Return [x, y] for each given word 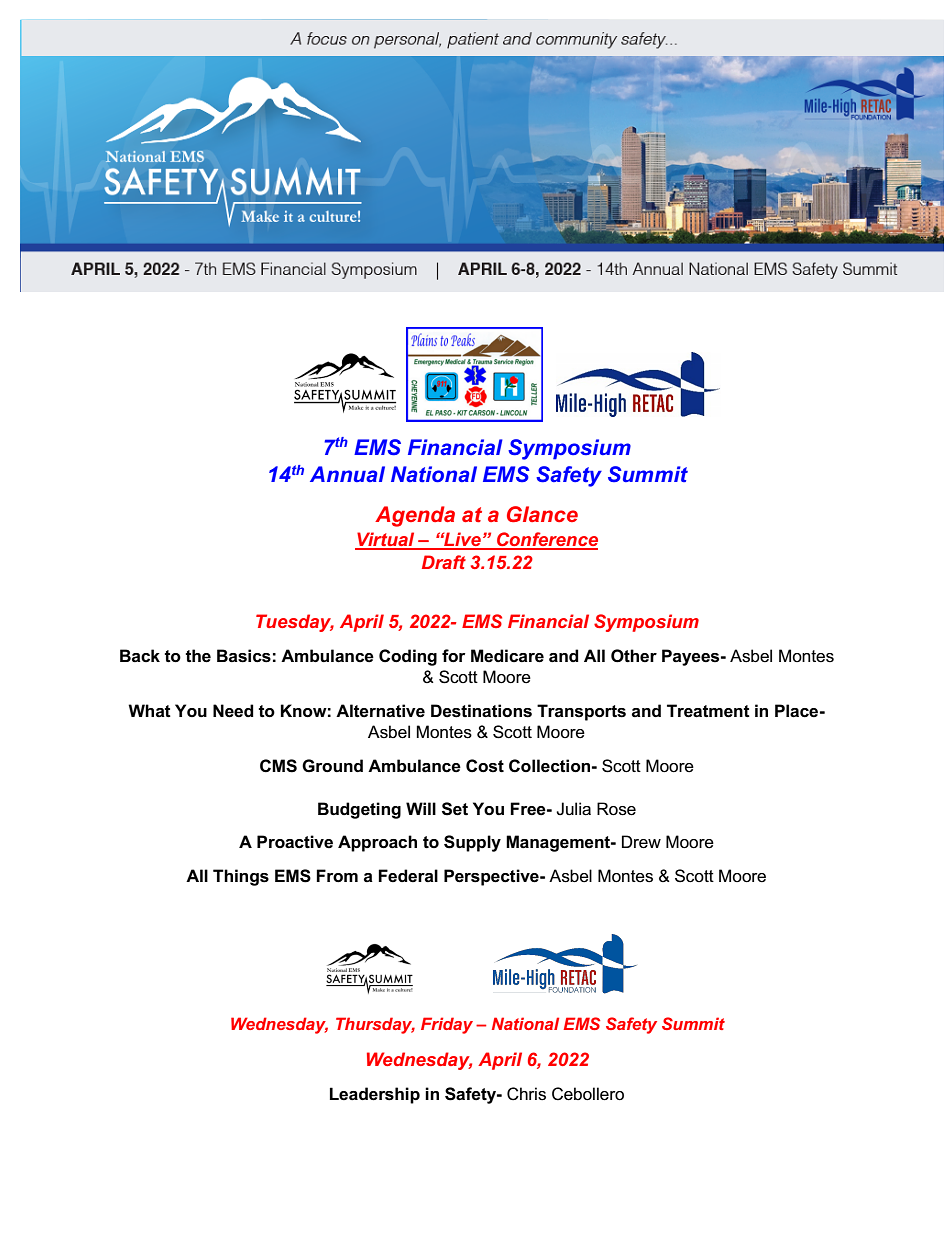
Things [241, 877]
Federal [408, 875]
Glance [542, 514]
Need [233, 711]
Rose [616, 809]
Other [634, 656]
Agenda [415, 516]
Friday [447, 1025]
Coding [408, 657]
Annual [347, 474]
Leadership [375, 1095]
